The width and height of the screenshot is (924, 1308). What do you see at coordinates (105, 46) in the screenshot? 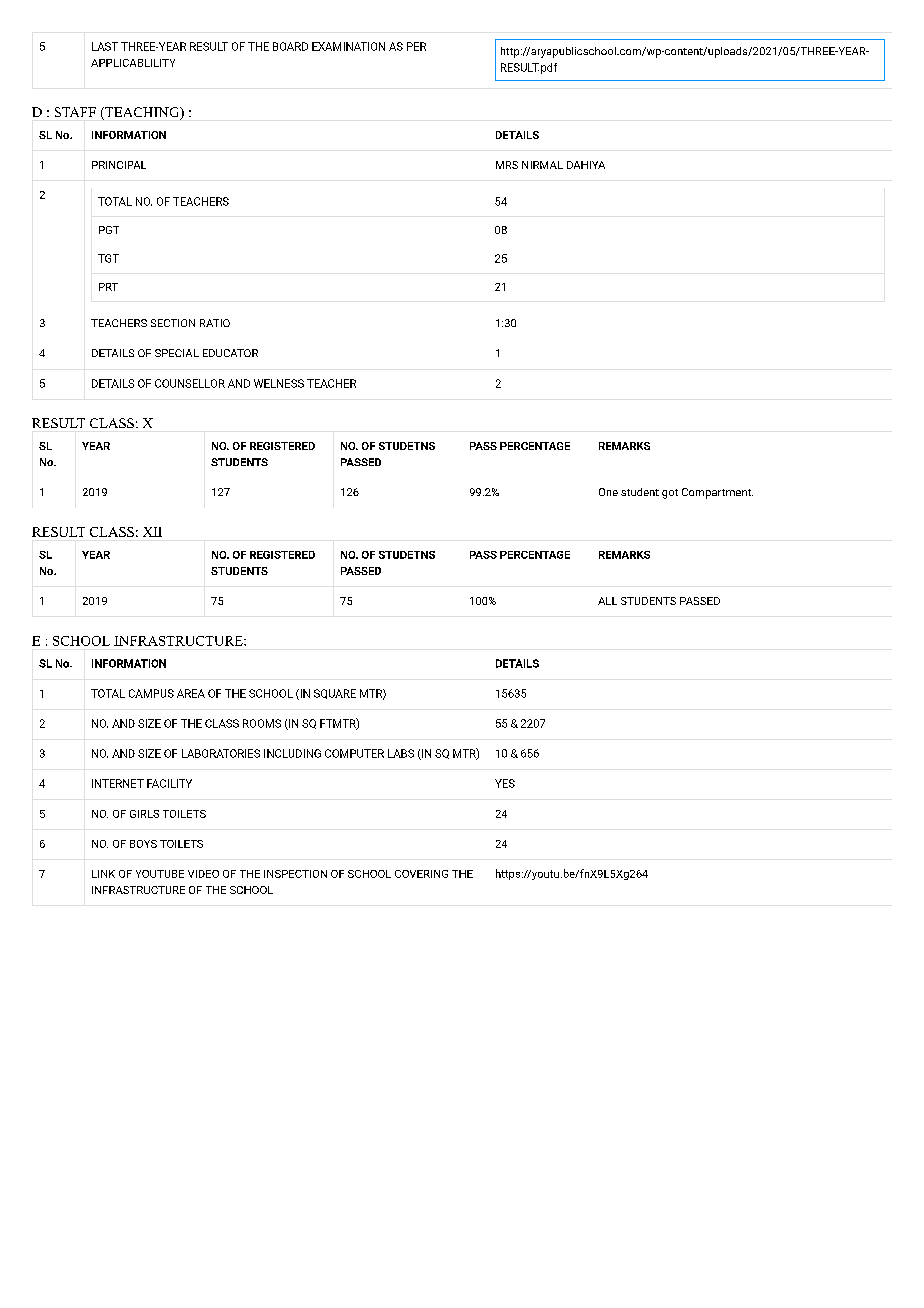
I see `LAST` at bounding box center [105, 46].
